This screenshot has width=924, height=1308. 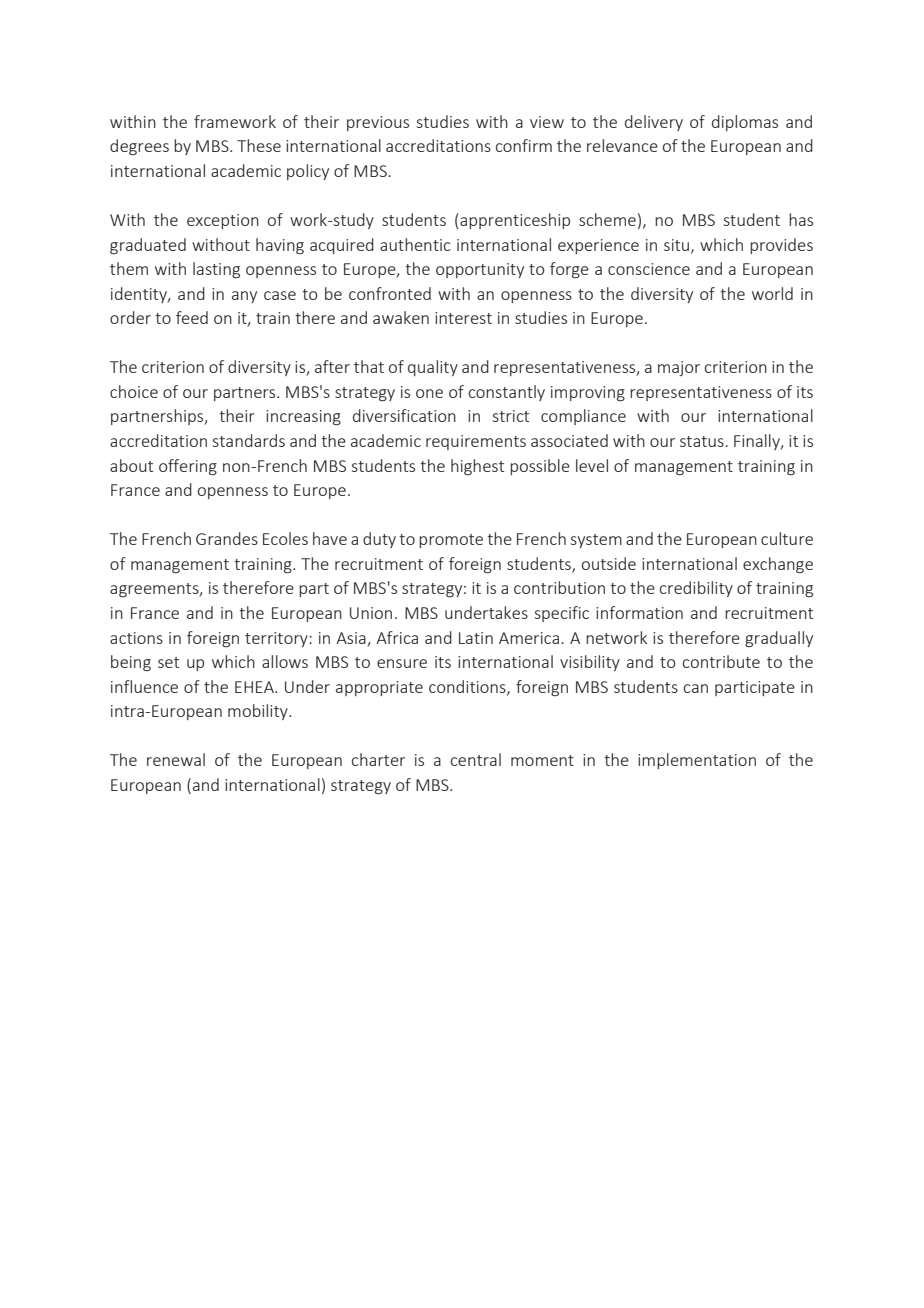 I want to click on offering, so click(x=188, y=467).
